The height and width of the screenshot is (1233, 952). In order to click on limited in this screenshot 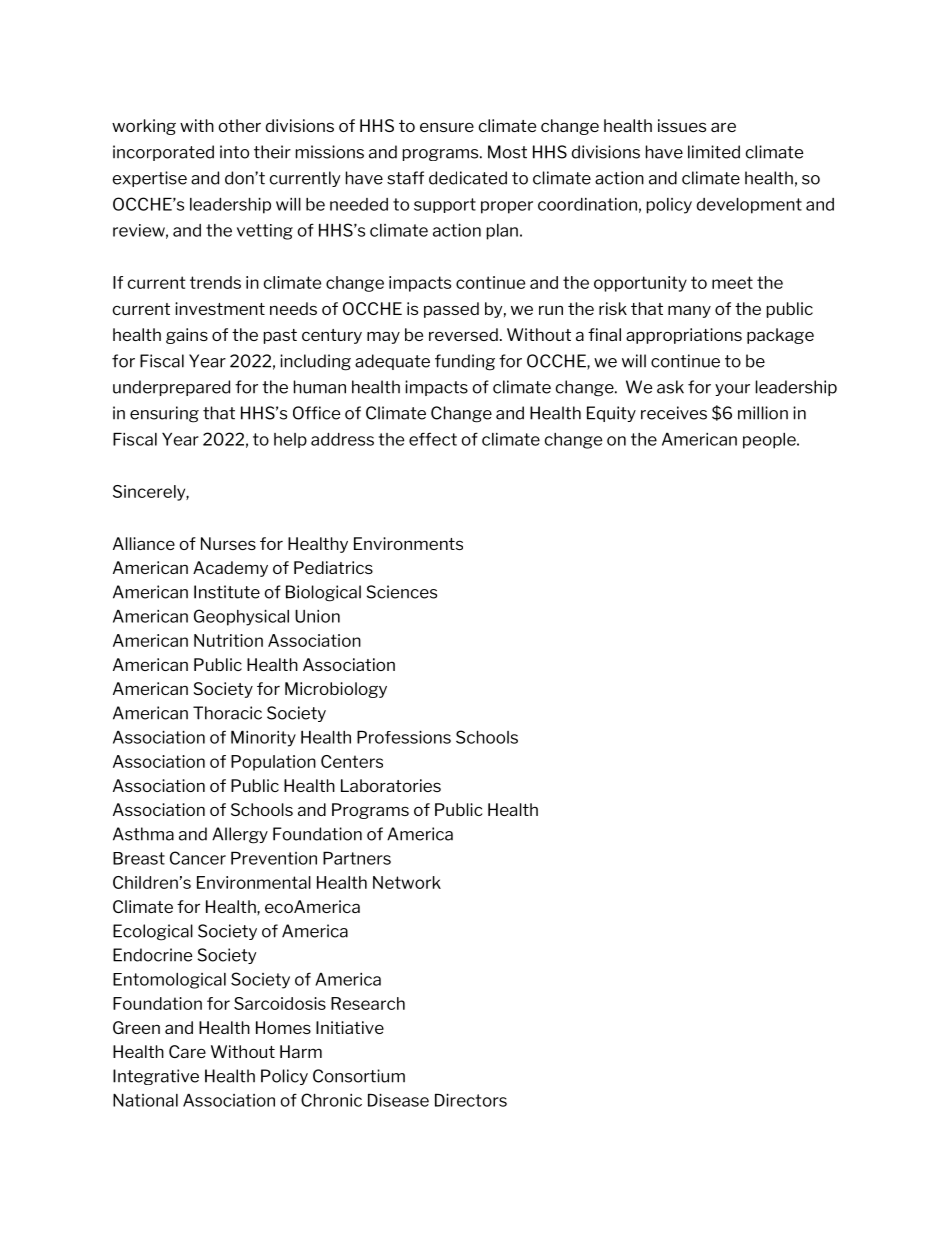, I will do `click(714, 152)`.
